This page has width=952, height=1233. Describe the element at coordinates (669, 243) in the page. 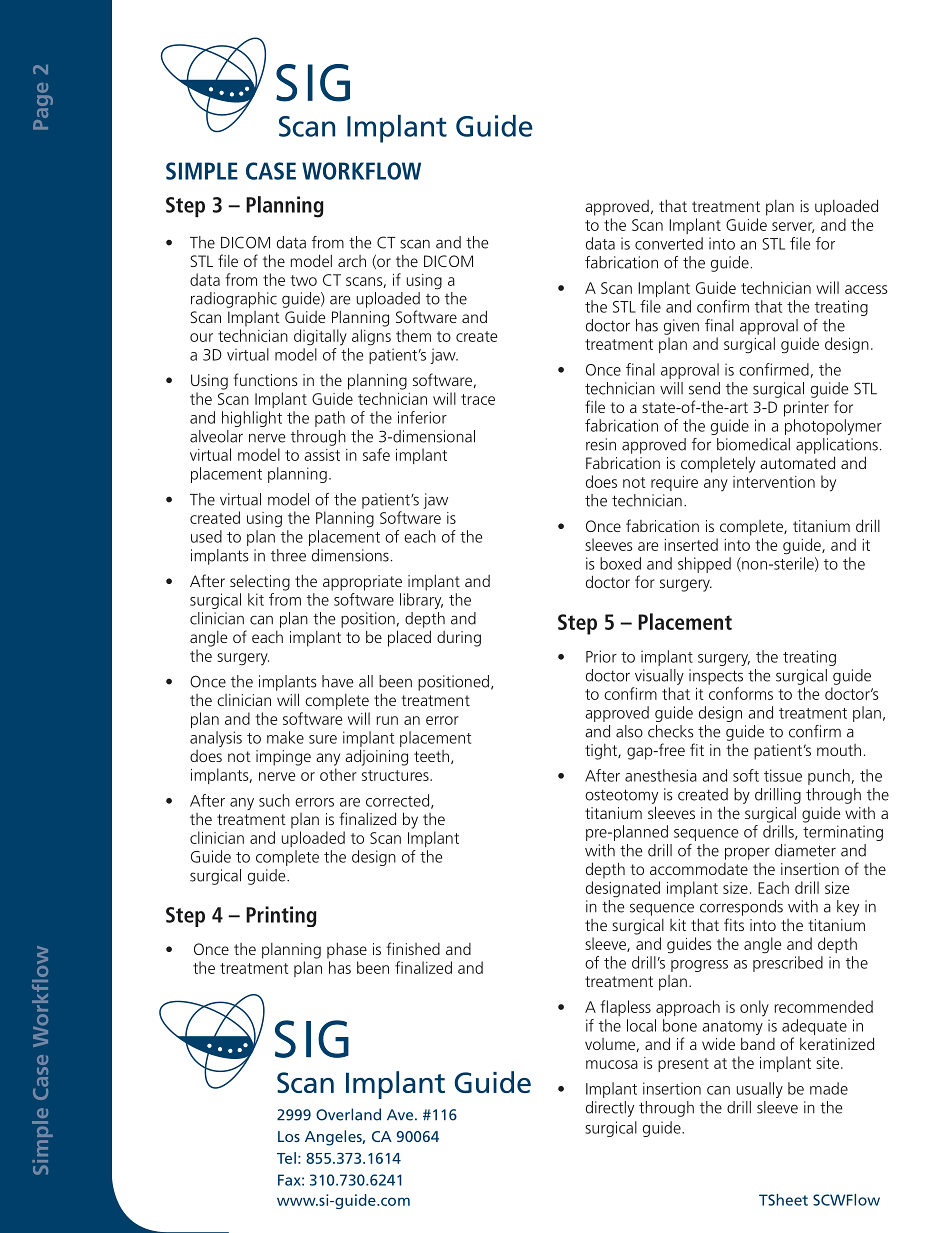

I see `converted` at that location.
